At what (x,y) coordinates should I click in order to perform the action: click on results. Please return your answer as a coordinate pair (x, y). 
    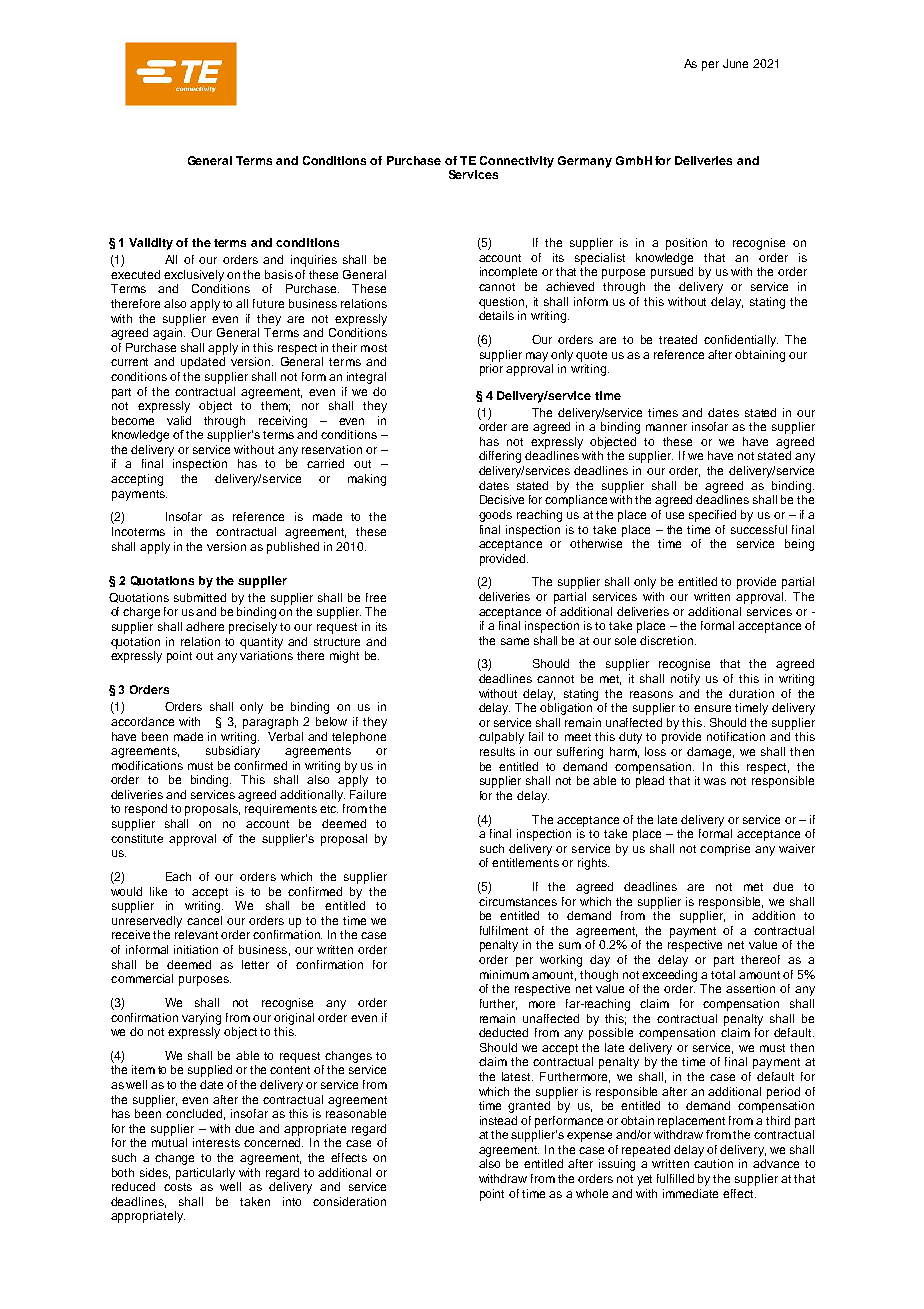
    Looking at the image, I should click on (497, 751).
